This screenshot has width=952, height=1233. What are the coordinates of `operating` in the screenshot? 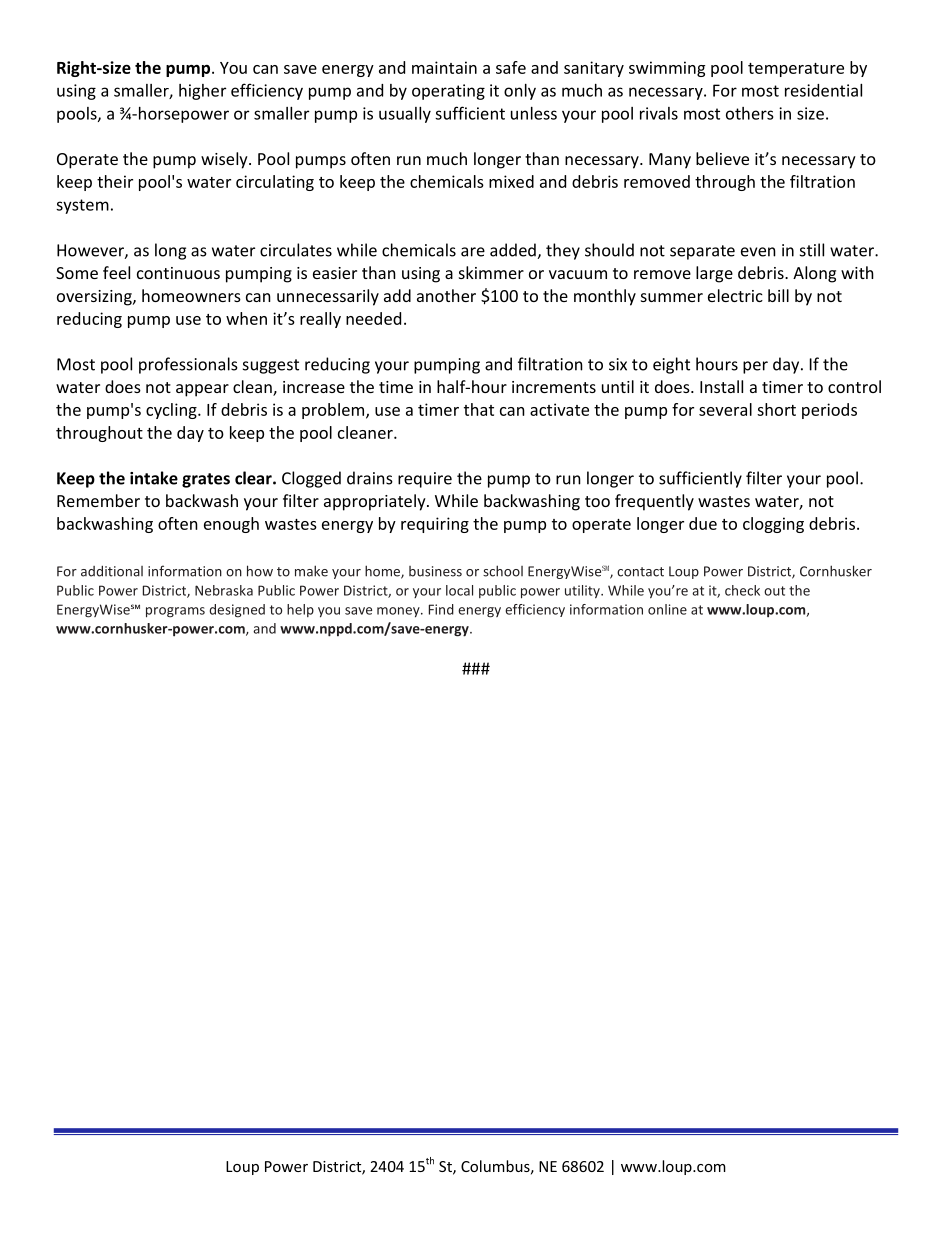 It's located at (448, 92).
